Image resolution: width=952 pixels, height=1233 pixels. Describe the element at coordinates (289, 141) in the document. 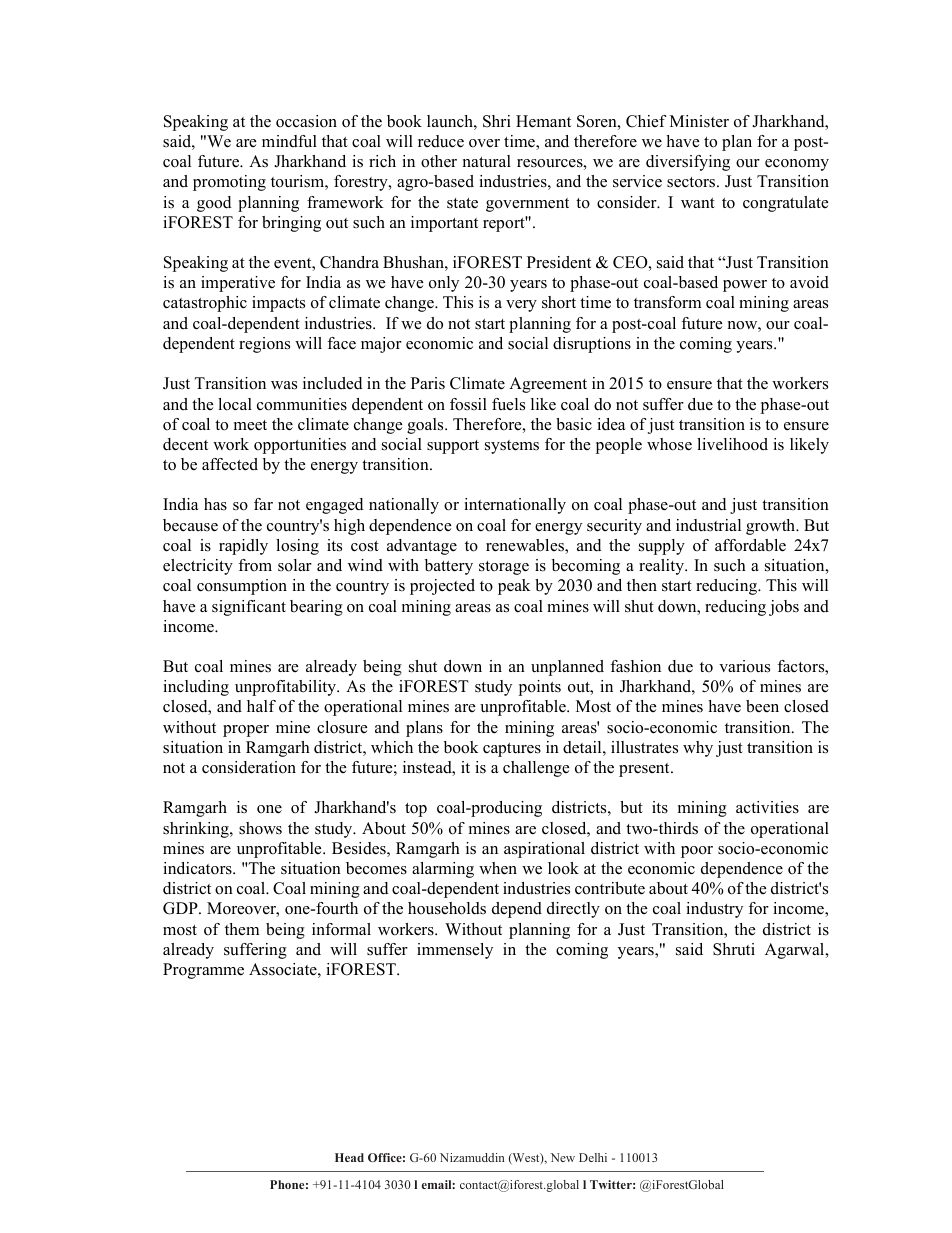

I see `mindful` at that location.
